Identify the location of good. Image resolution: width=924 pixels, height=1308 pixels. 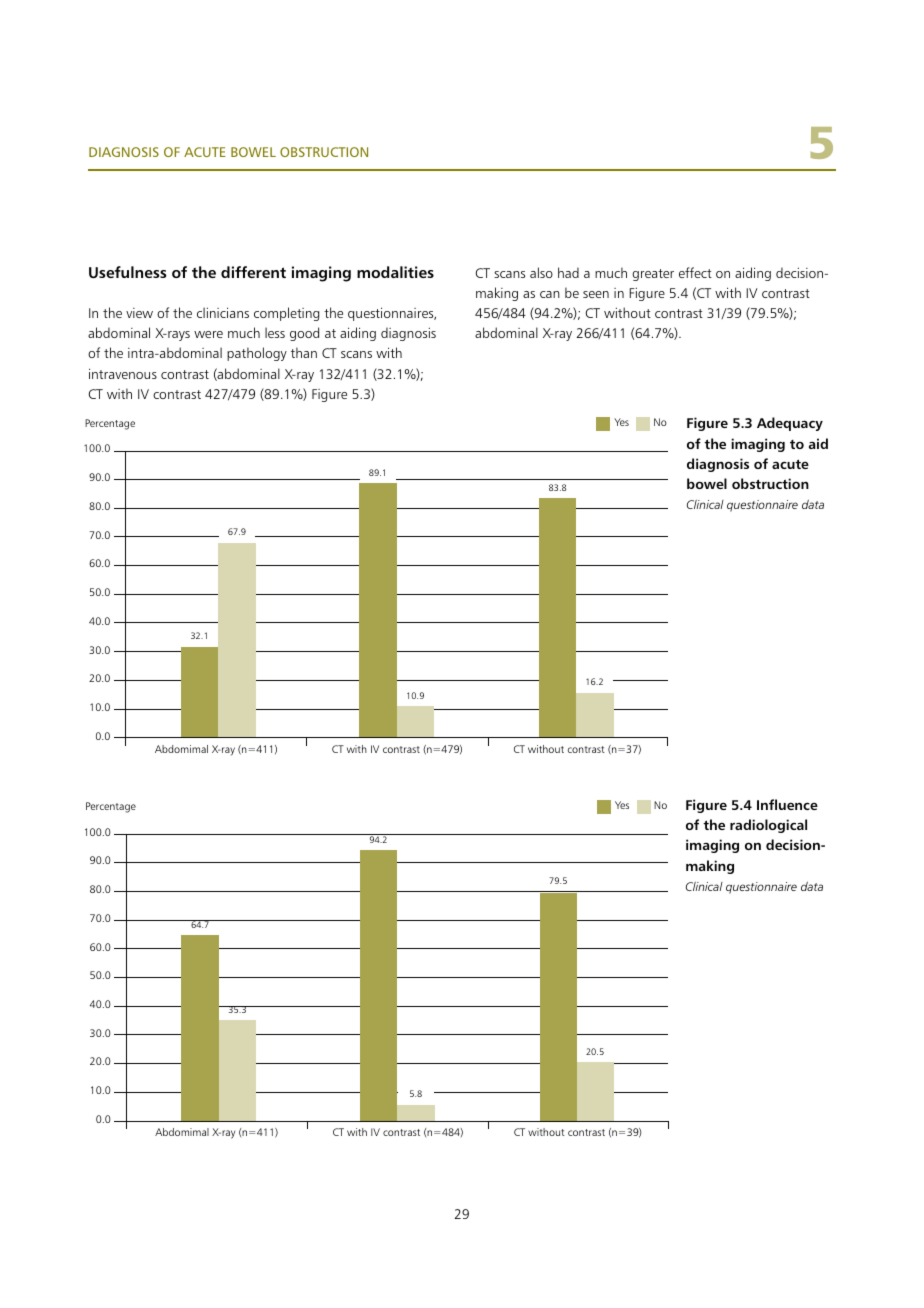
(304, 334).
